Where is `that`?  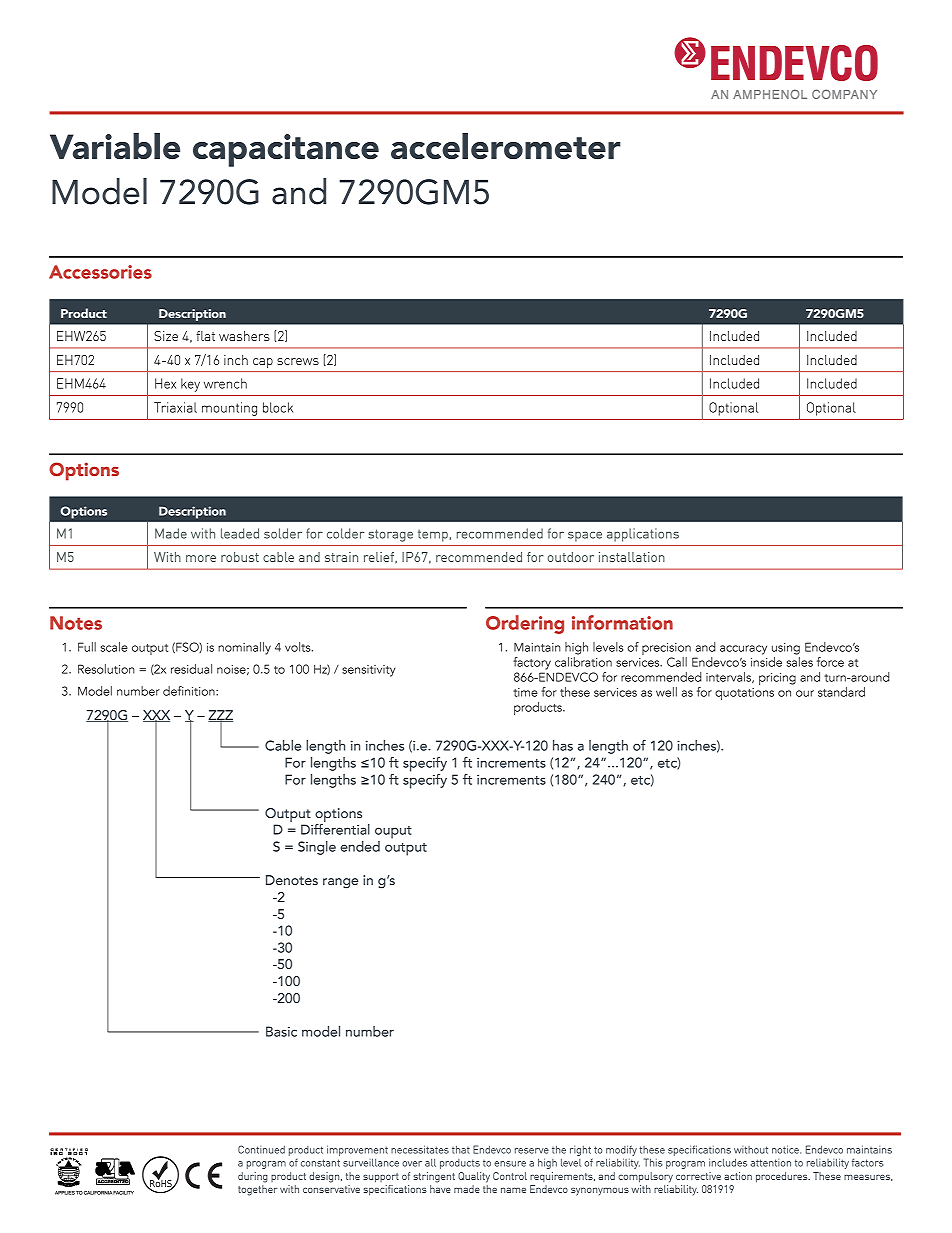 that is located at coordinates (461, 1149).
